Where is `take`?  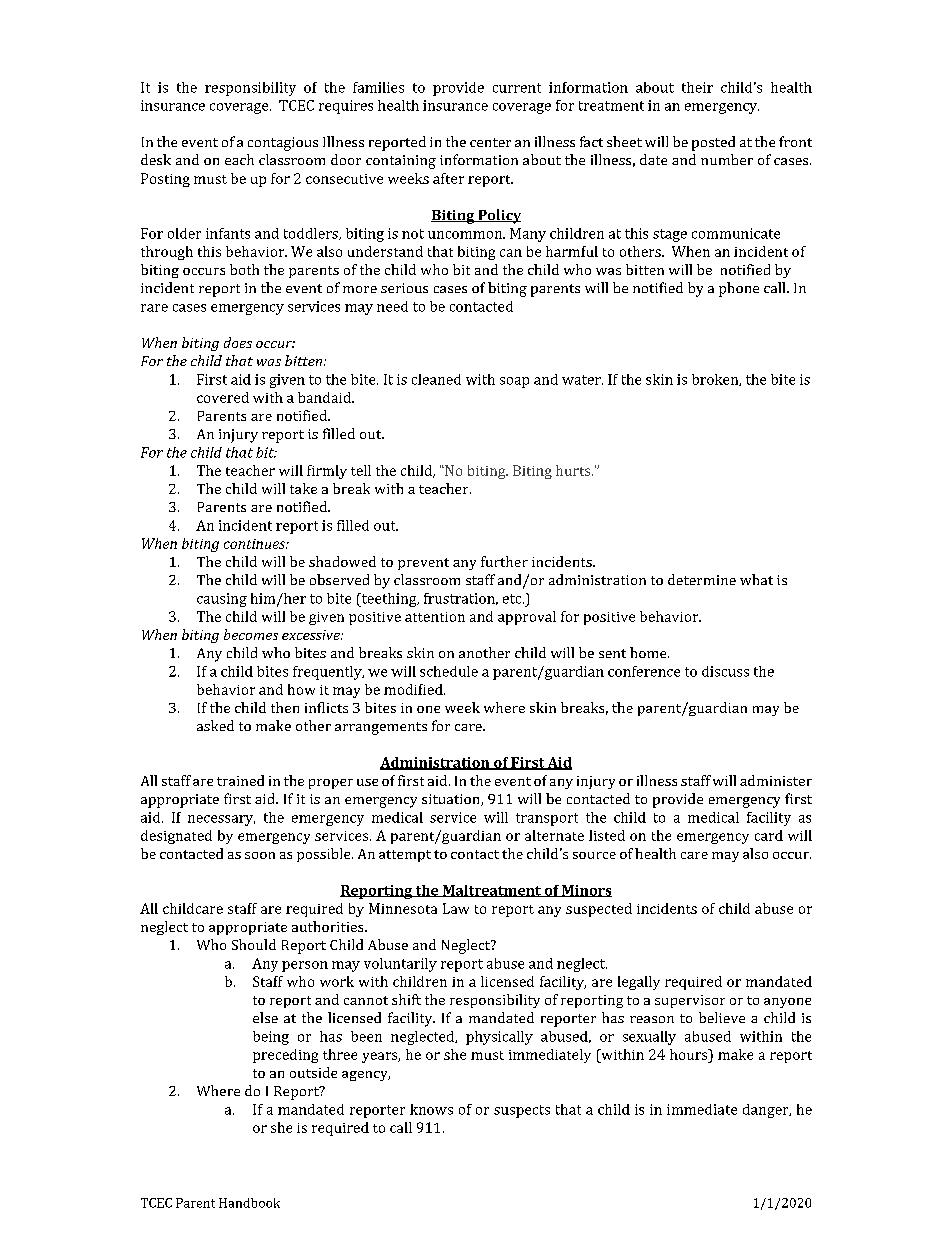 take is located at coordinates (303, 488).
